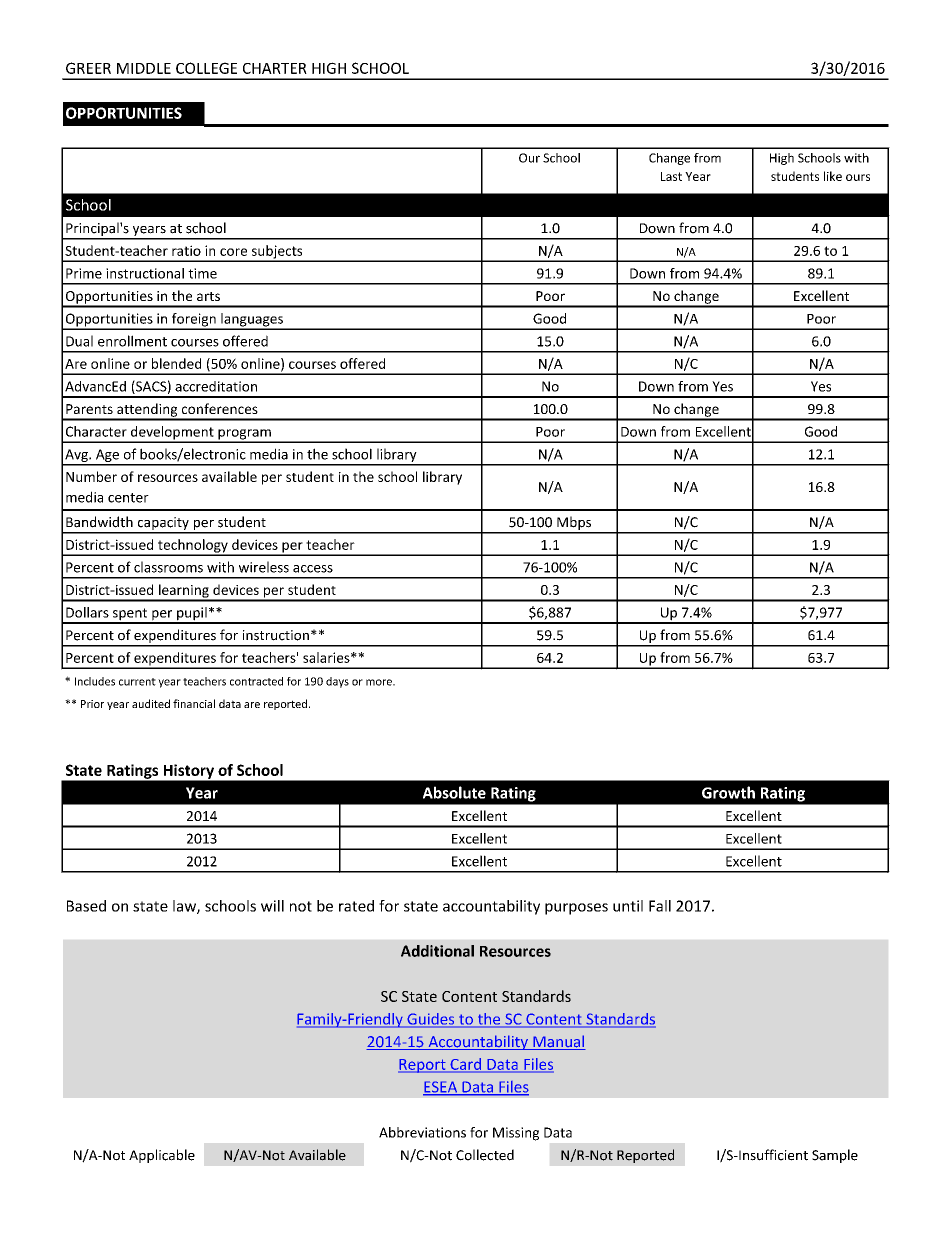  I want to click on MIDDLE, so click(144, 68).
